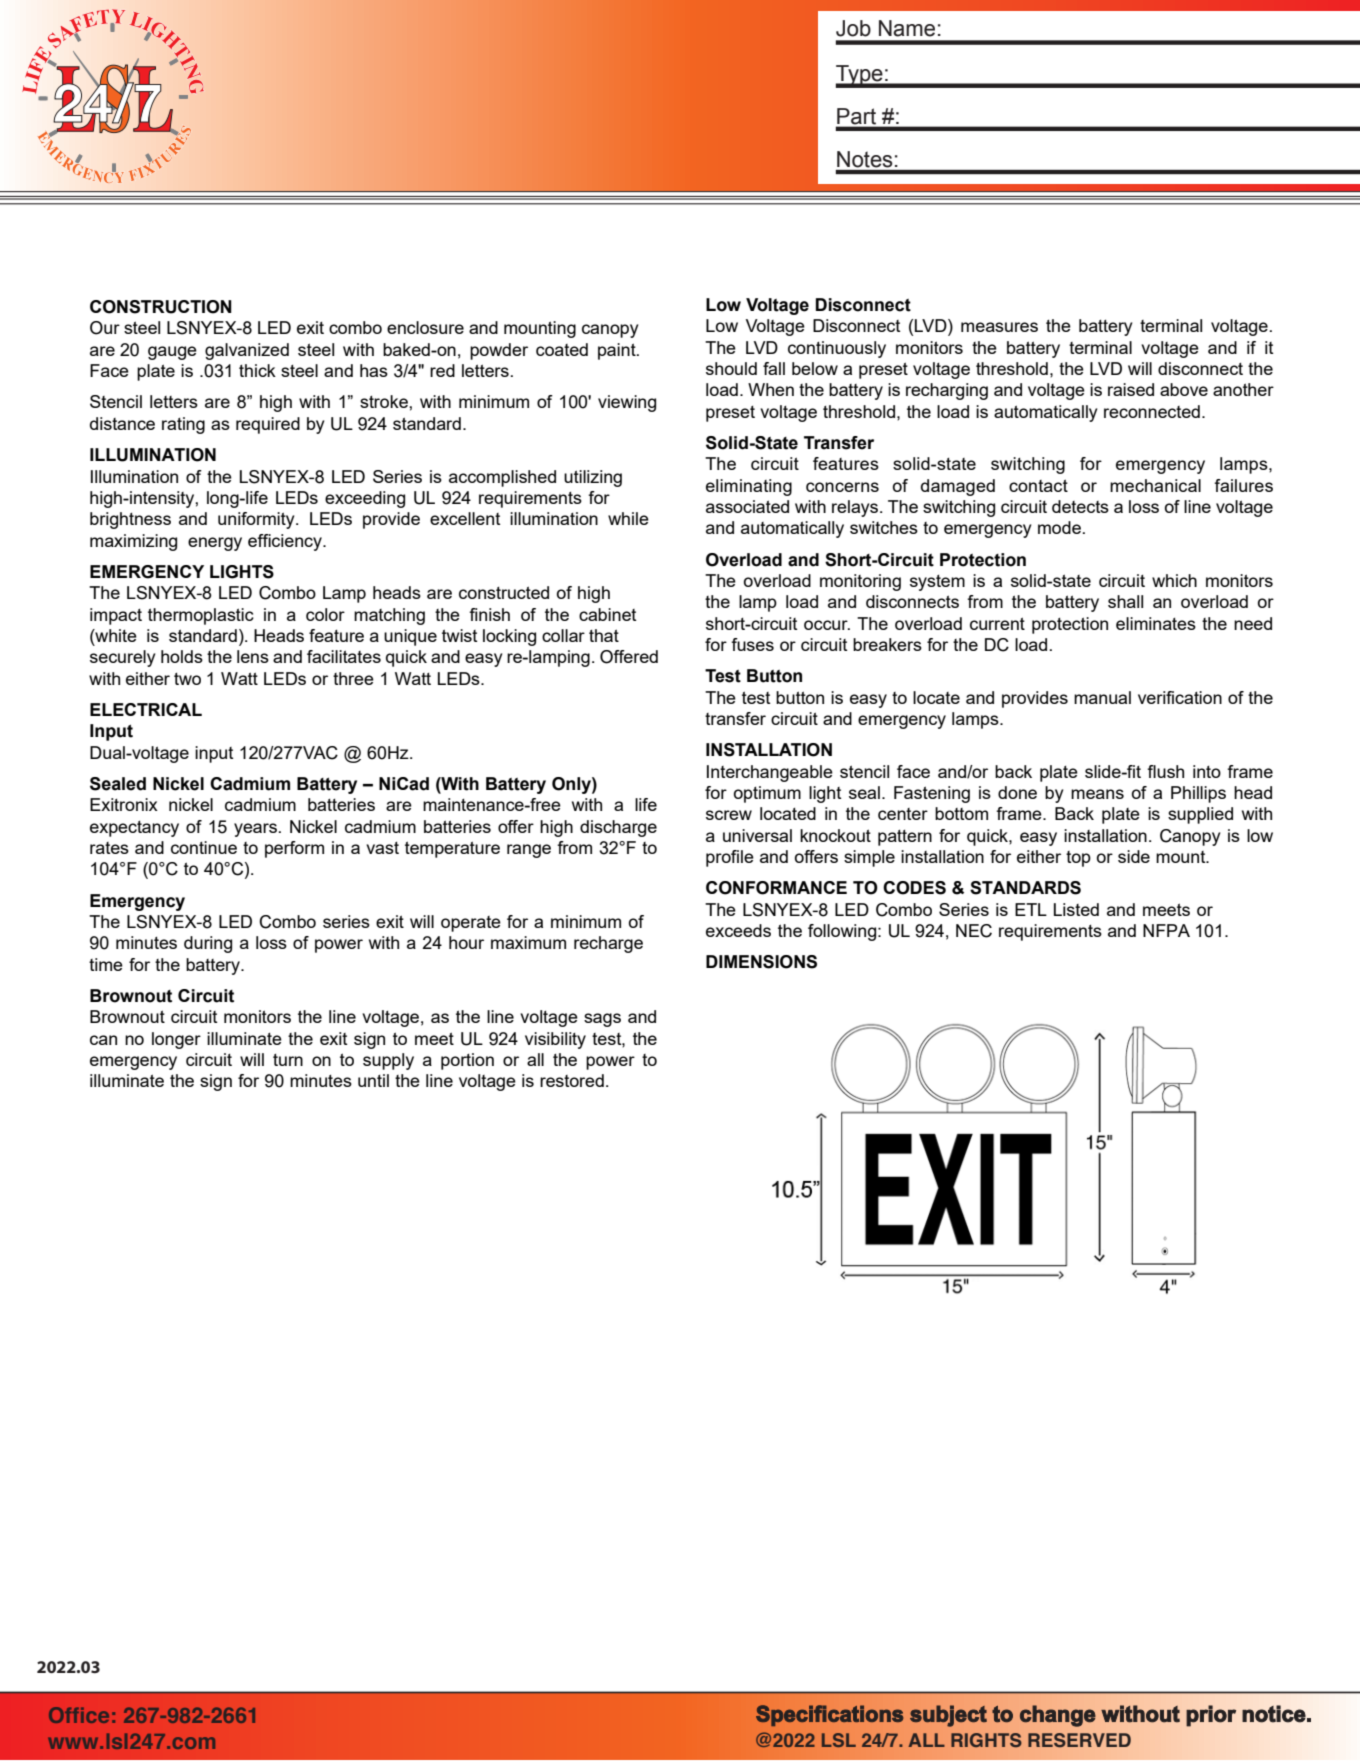 The height and width of the document is (1761, 1360). What do you see at coordinates (1166, 930) in the document?
I see `NFPA` at bounding box center [1166, 930].
